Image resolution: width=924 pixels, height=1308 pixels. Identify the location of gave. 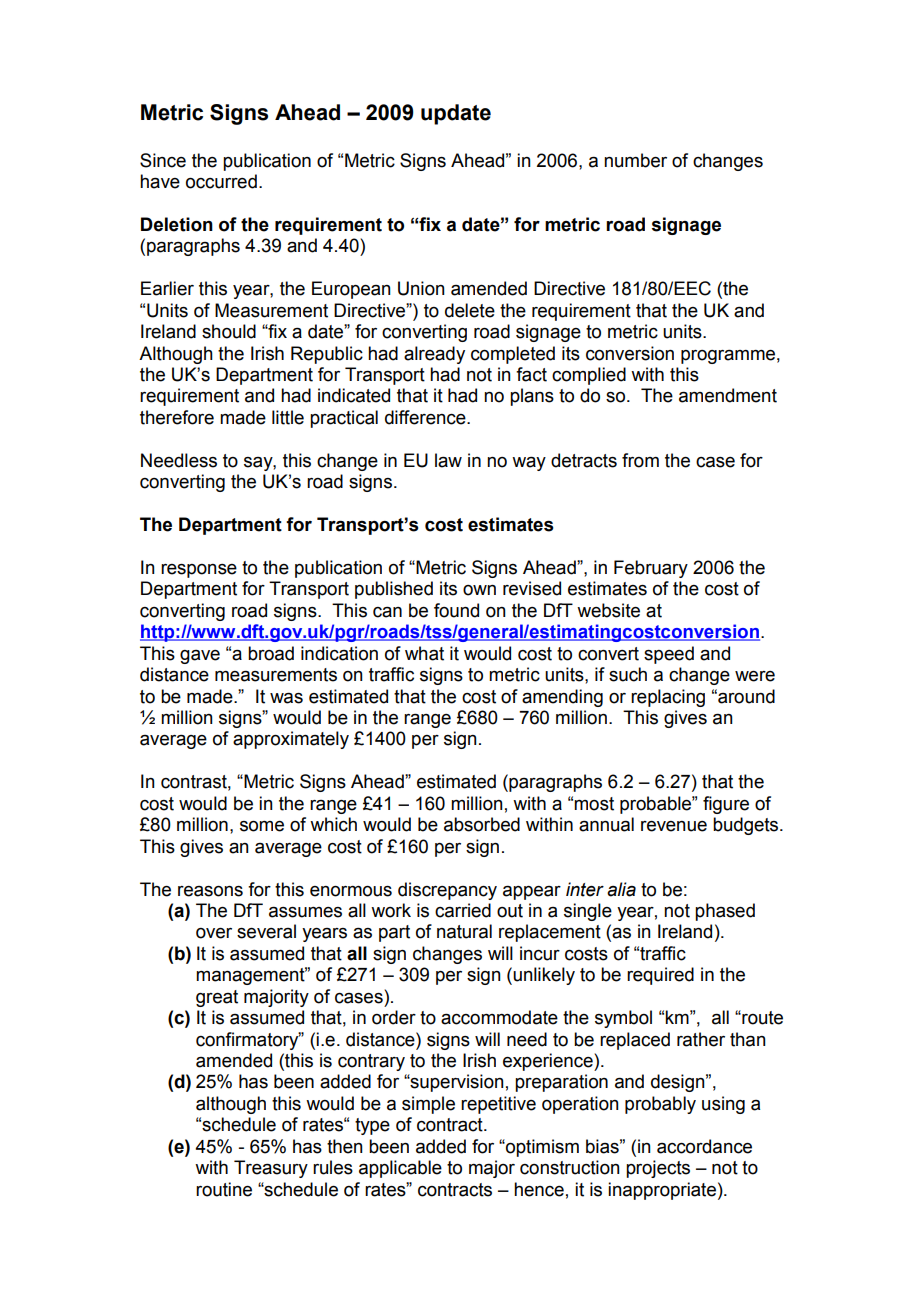
(200, 657).
